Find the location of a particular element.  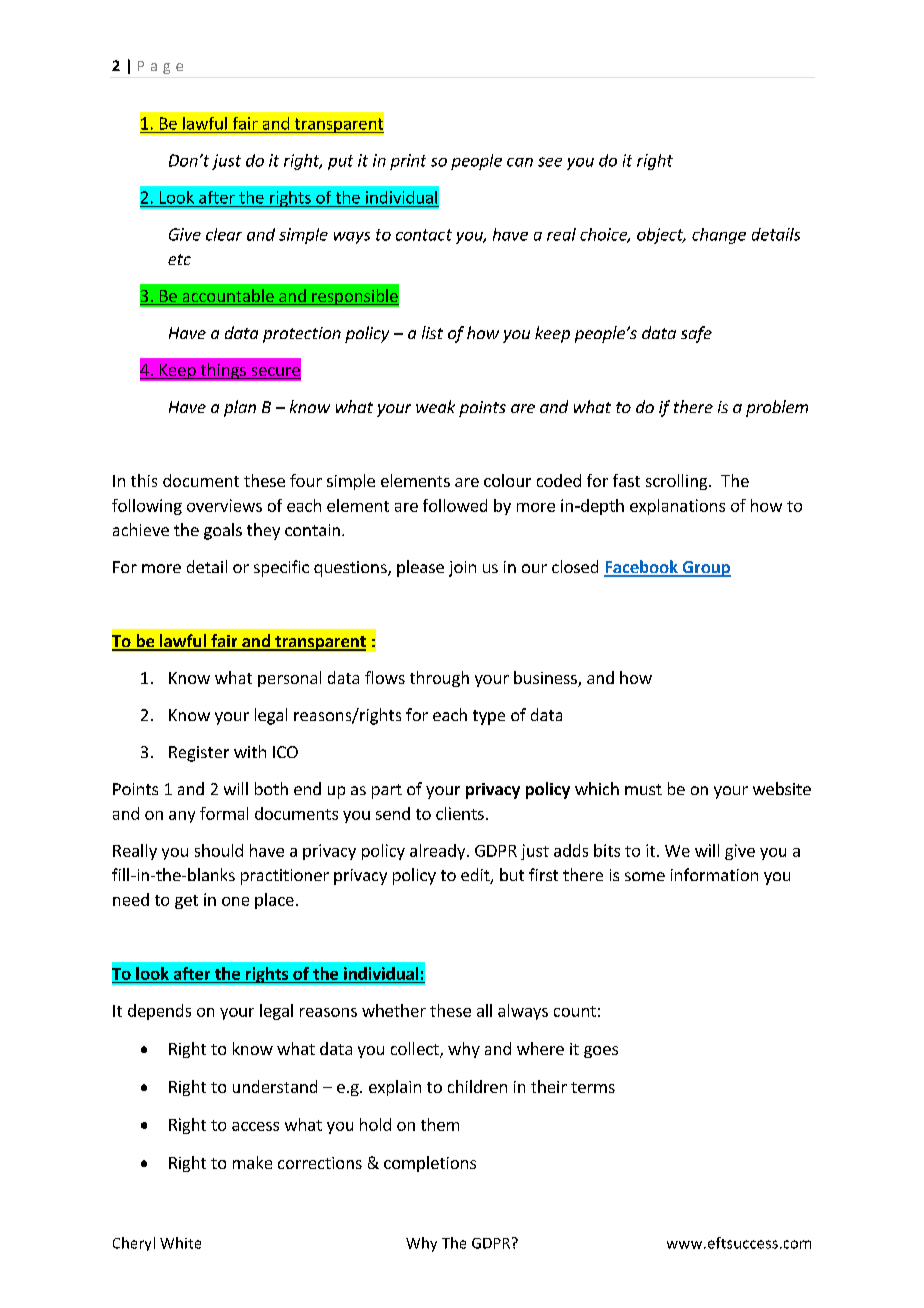

change is located at coordinates (719, 236).
